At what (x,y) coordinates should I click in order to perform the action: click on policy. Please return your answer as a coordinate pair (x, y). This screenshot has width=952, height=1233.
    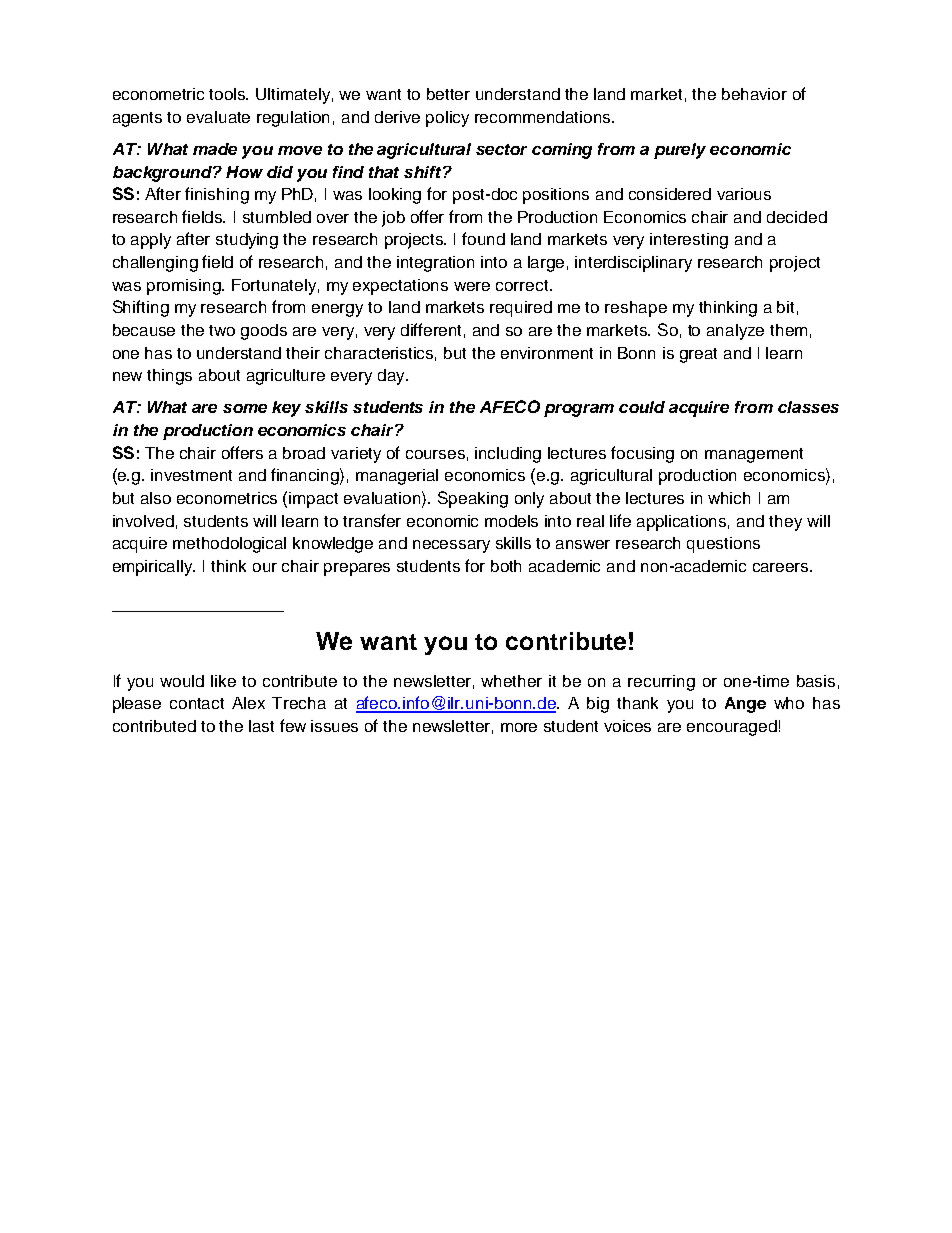
    Looking at the image, I should click on (447, 119).
